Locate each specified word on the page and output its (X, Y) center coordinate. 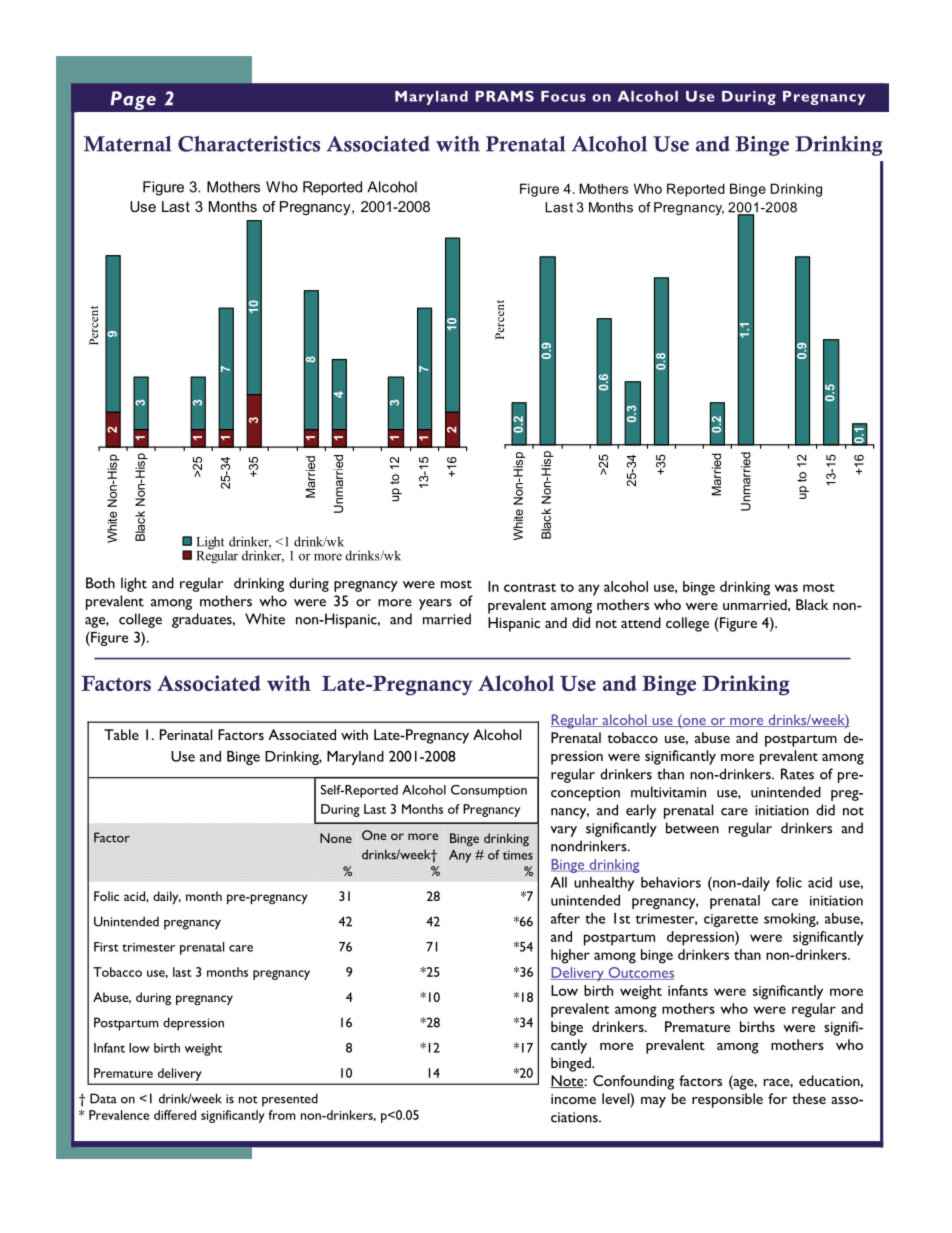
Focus (563, 96)
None (336, 838)
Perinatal (186, 734)
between (692, 828)
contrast (530, 588)
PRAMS (505, 96)
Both (100, 583)
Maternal (127, 144)
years (435, 604)
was (786, 588)
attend (641, 622)
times (518, 855)
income (573, 1099)
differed (175, 1115)
